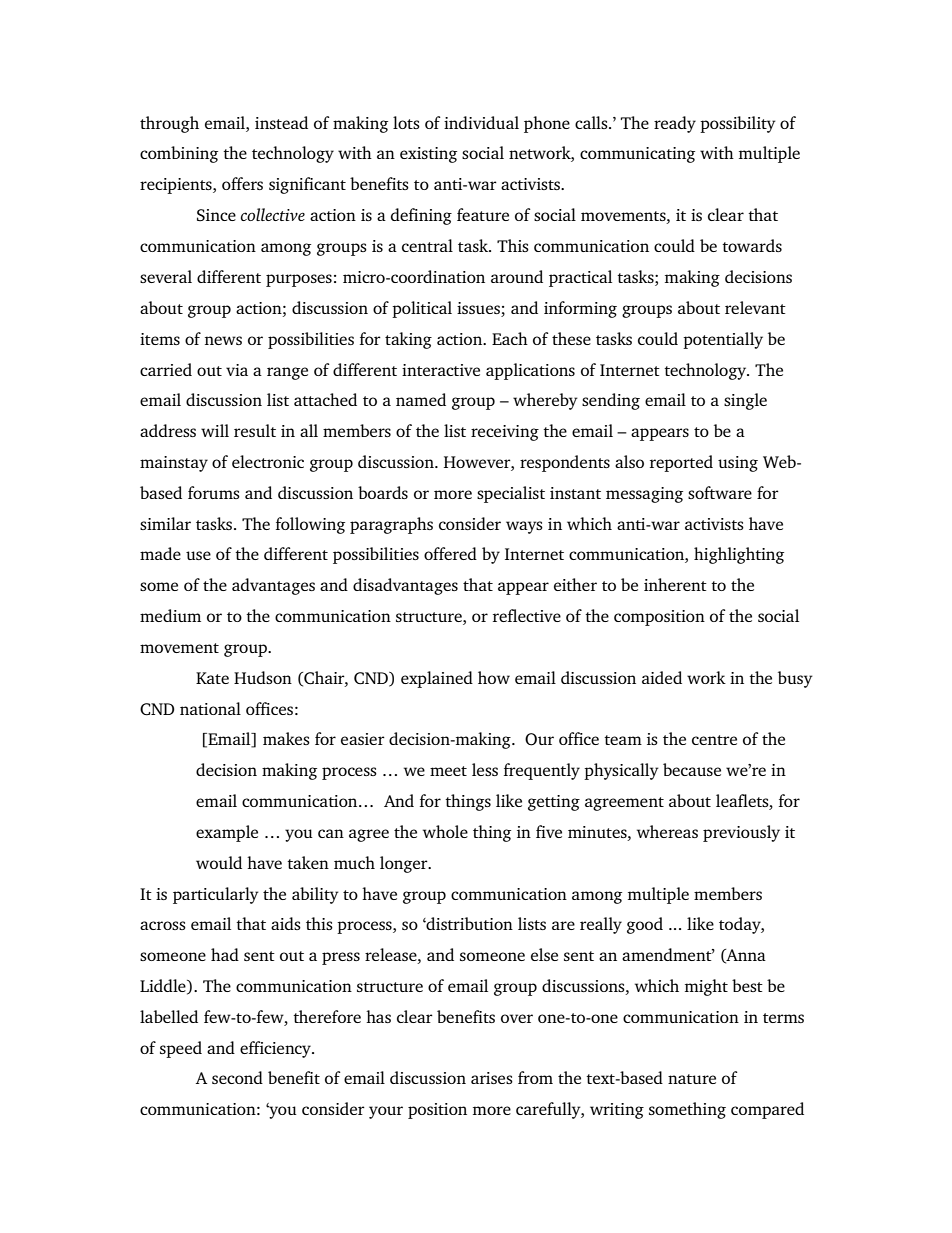  I want to click on possibility, so click(738, 124).
